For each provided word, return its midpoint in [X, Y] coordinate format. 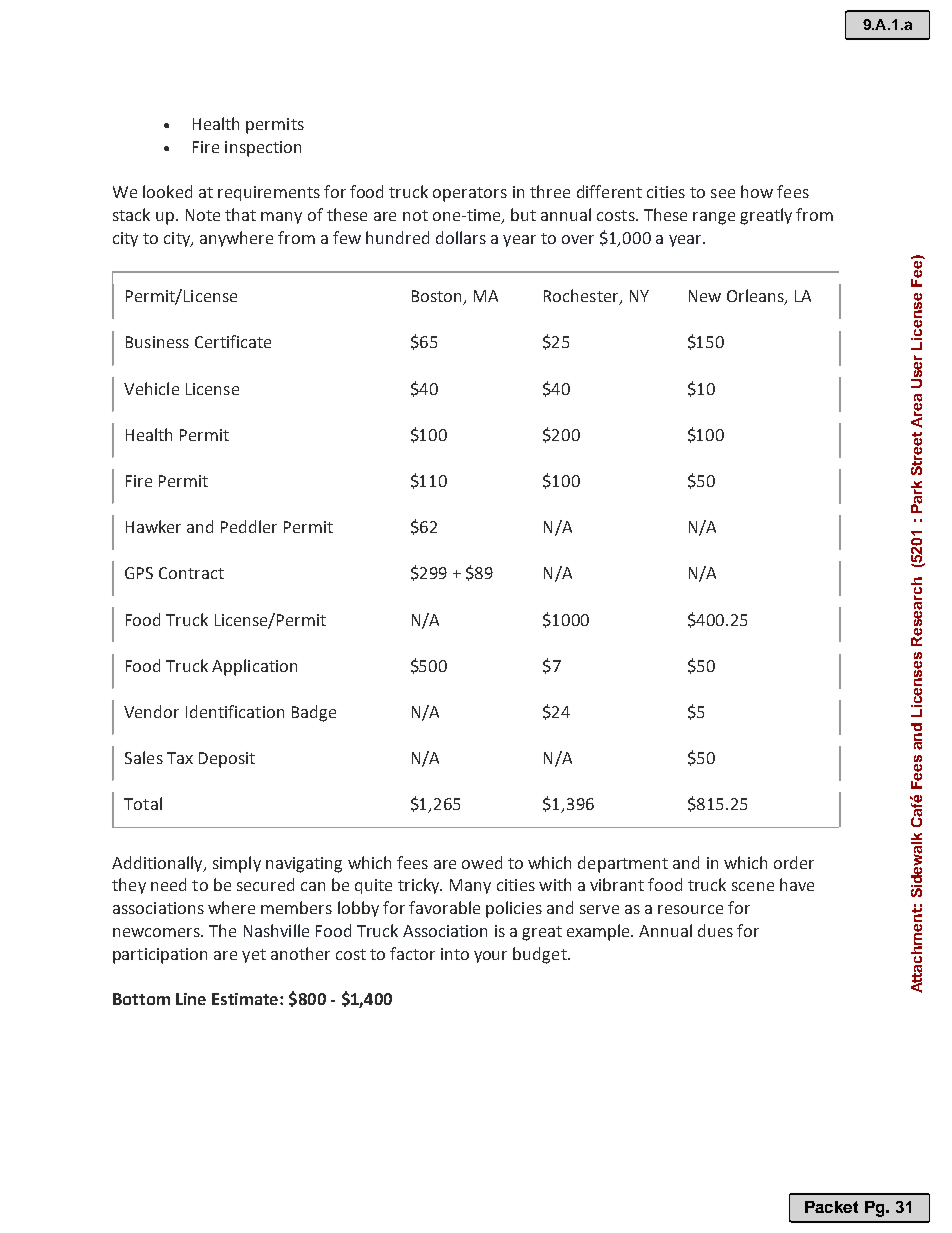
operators [470, 194]
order [794, 862]
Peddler [249, 526]
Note [203, 215]
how [757, 191]
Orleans [756, 297]
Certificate [233, 341]
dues [715, 930]
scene [753, 886]
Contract [191, 573]
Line [191, 999]
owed [482, 862]
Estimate [246, 999]
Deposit [227, 760]
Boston [438, 297]
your [490, 957]
